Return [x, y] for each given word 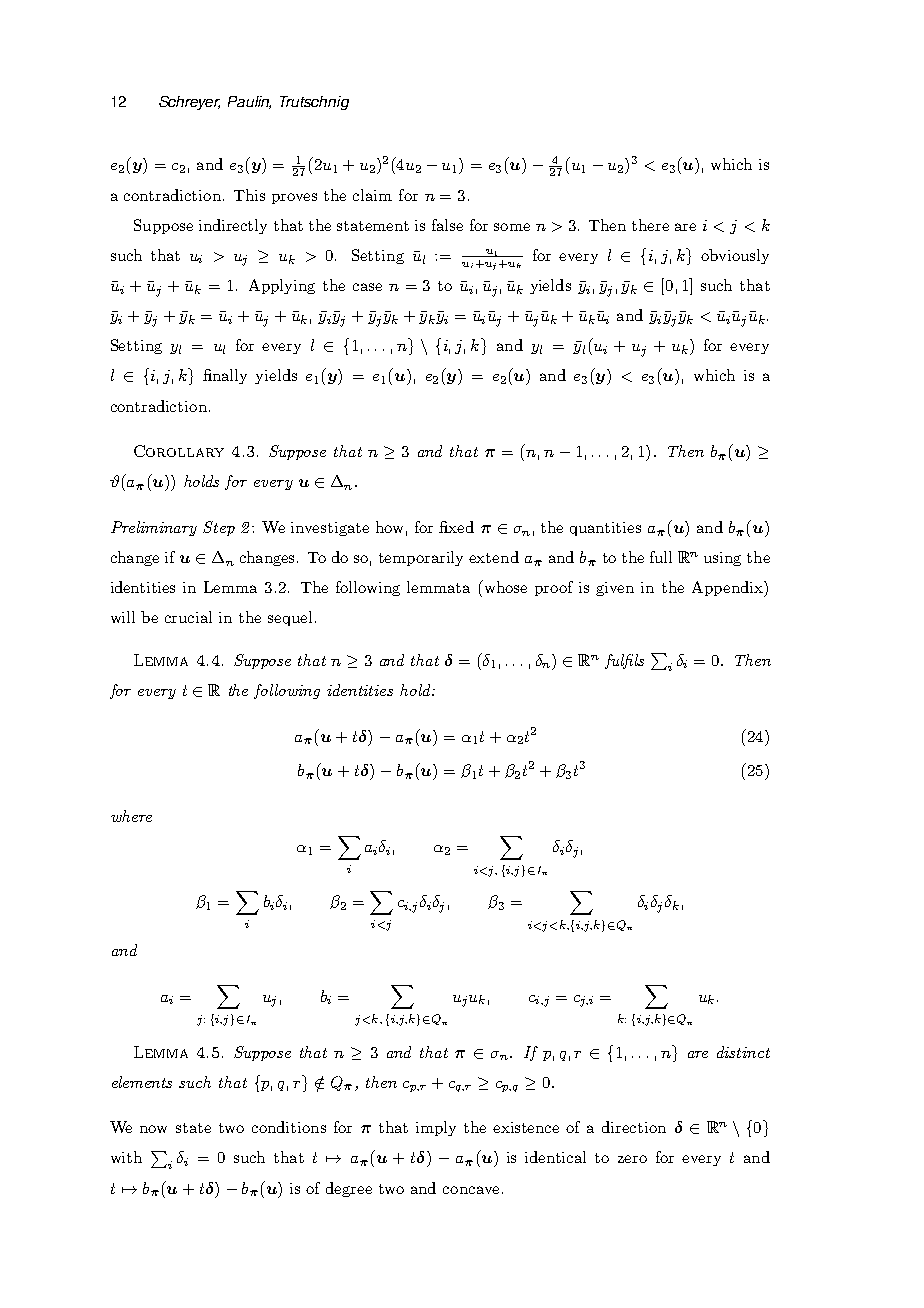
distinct [743, 1052]
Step [219, 528]
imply [436, 1128]
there [650, 225]
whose [504, 586]
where [131, 816]
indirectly [233, 226]
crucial [188, 617]
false [447, 225]
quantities [605, 529]
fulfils [624, 661]
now [153, 1129]
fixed [456, 527]
